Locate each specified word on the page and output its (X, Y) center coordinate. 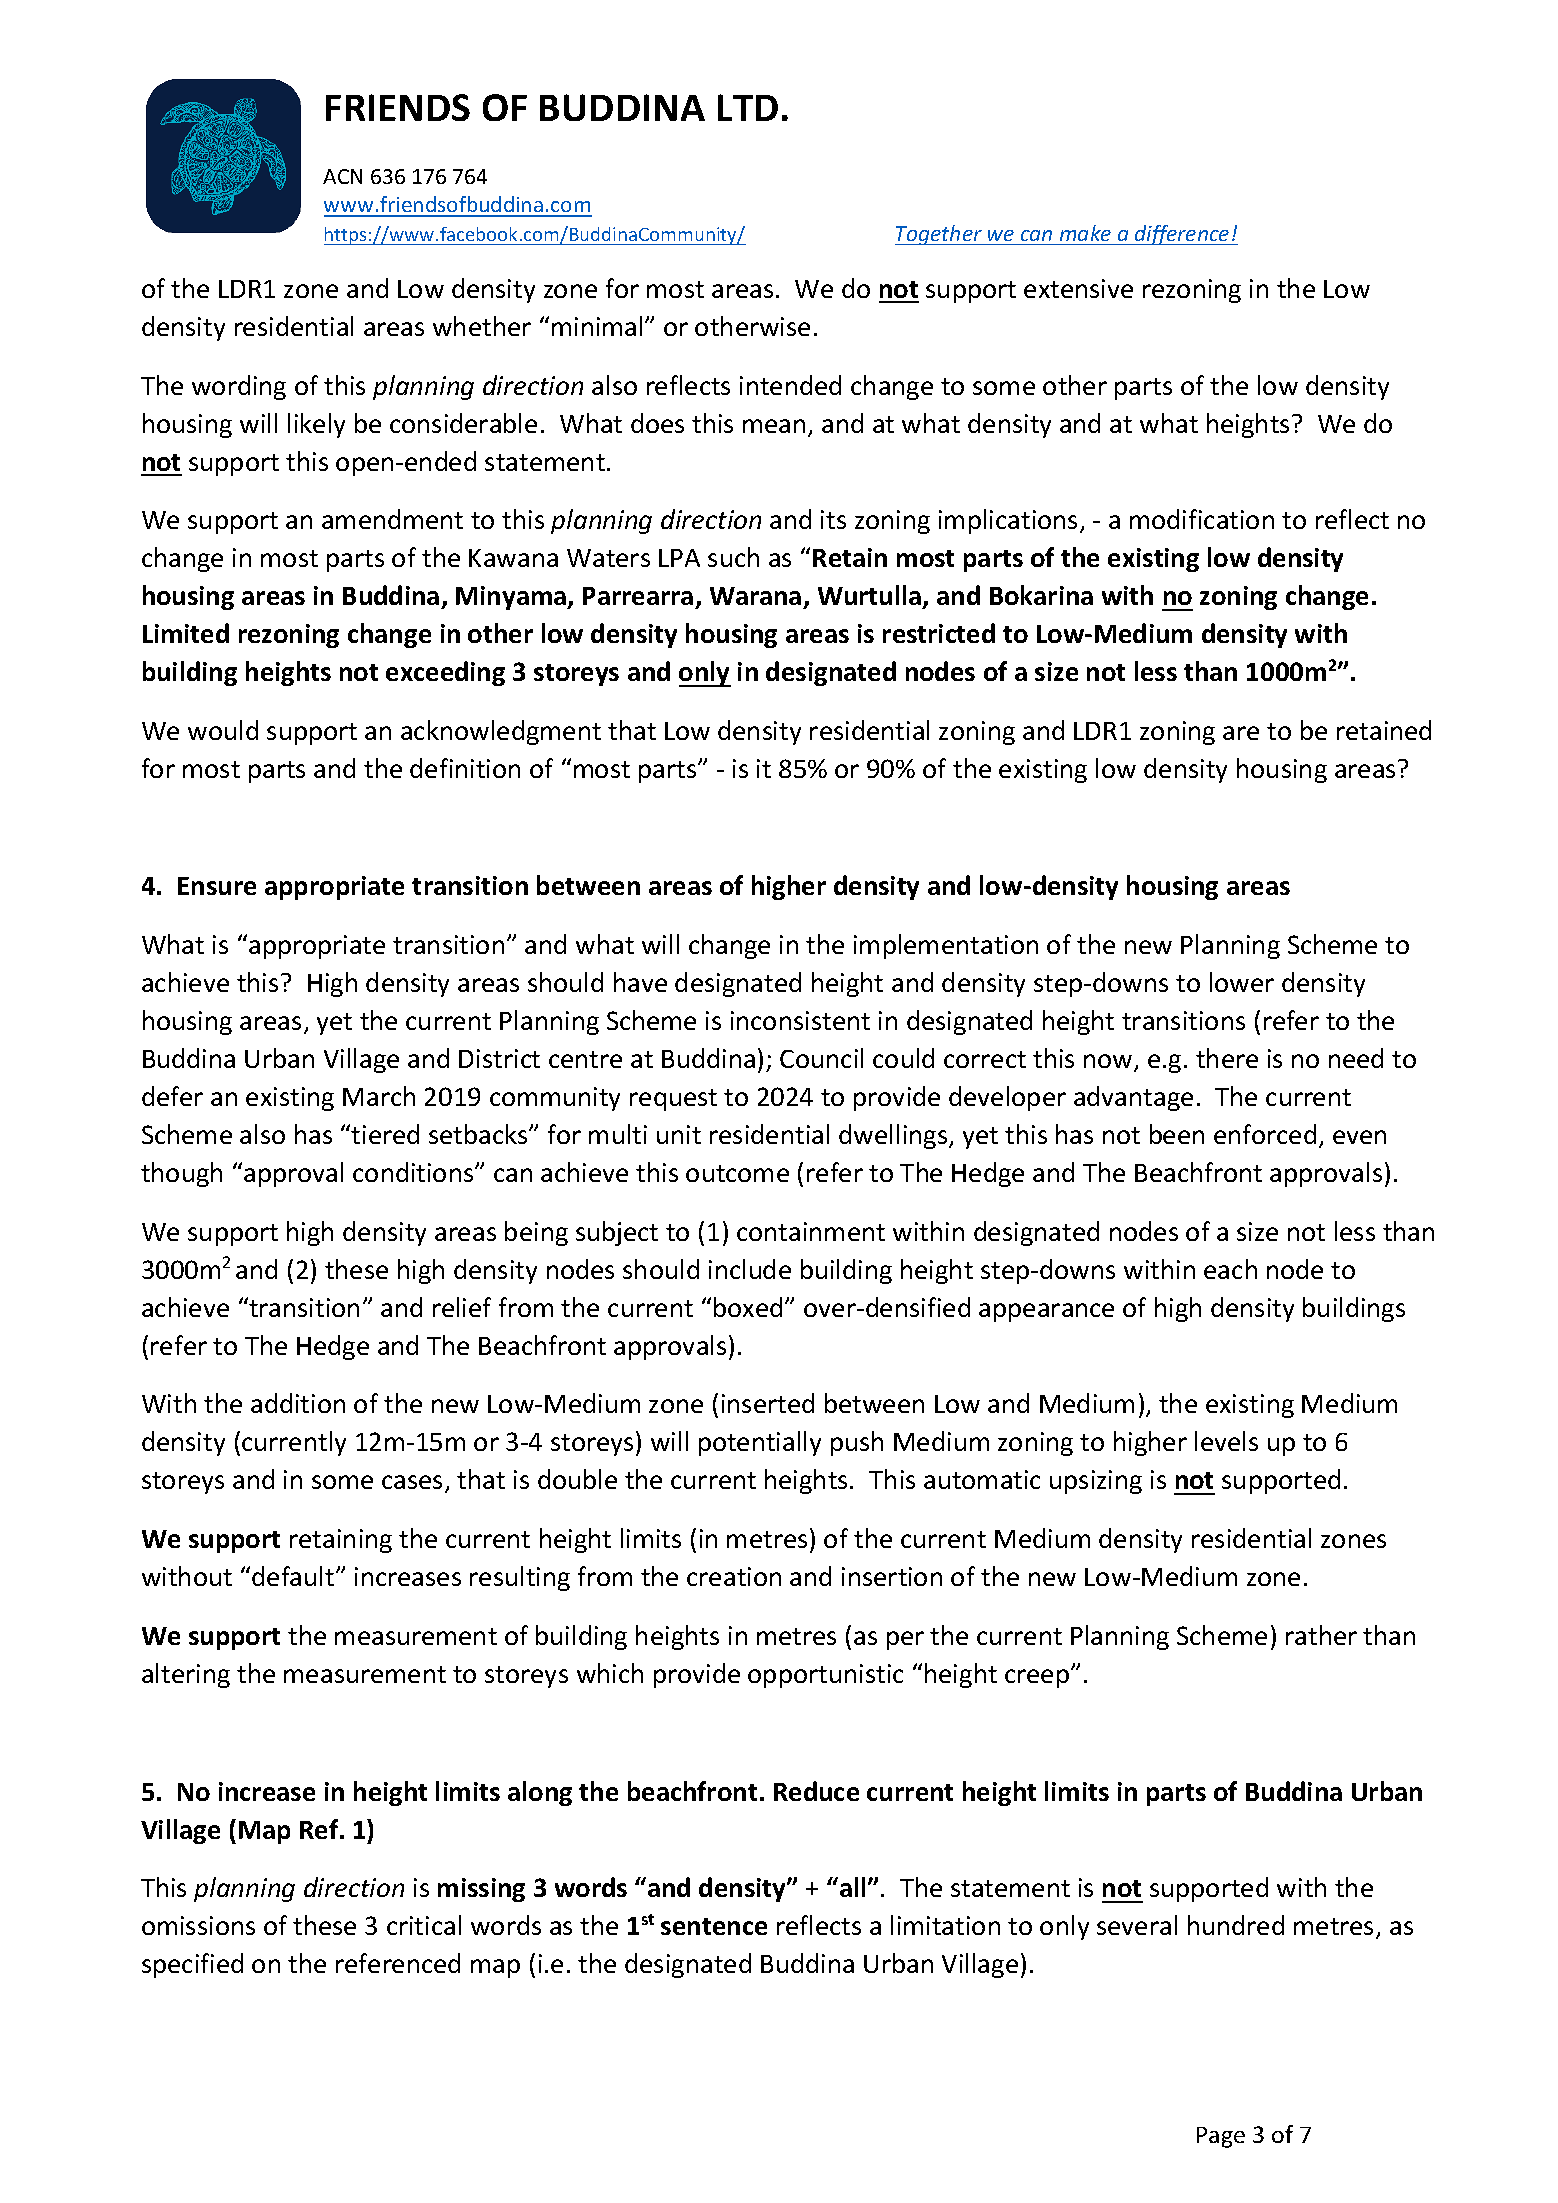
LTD (748, 107)
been (1177, 1134)
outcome (737, 1173)
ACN (342, 176)
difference (1182, 235)
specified (192, 1965)
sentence (714, 1926)
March (379, 1096)
